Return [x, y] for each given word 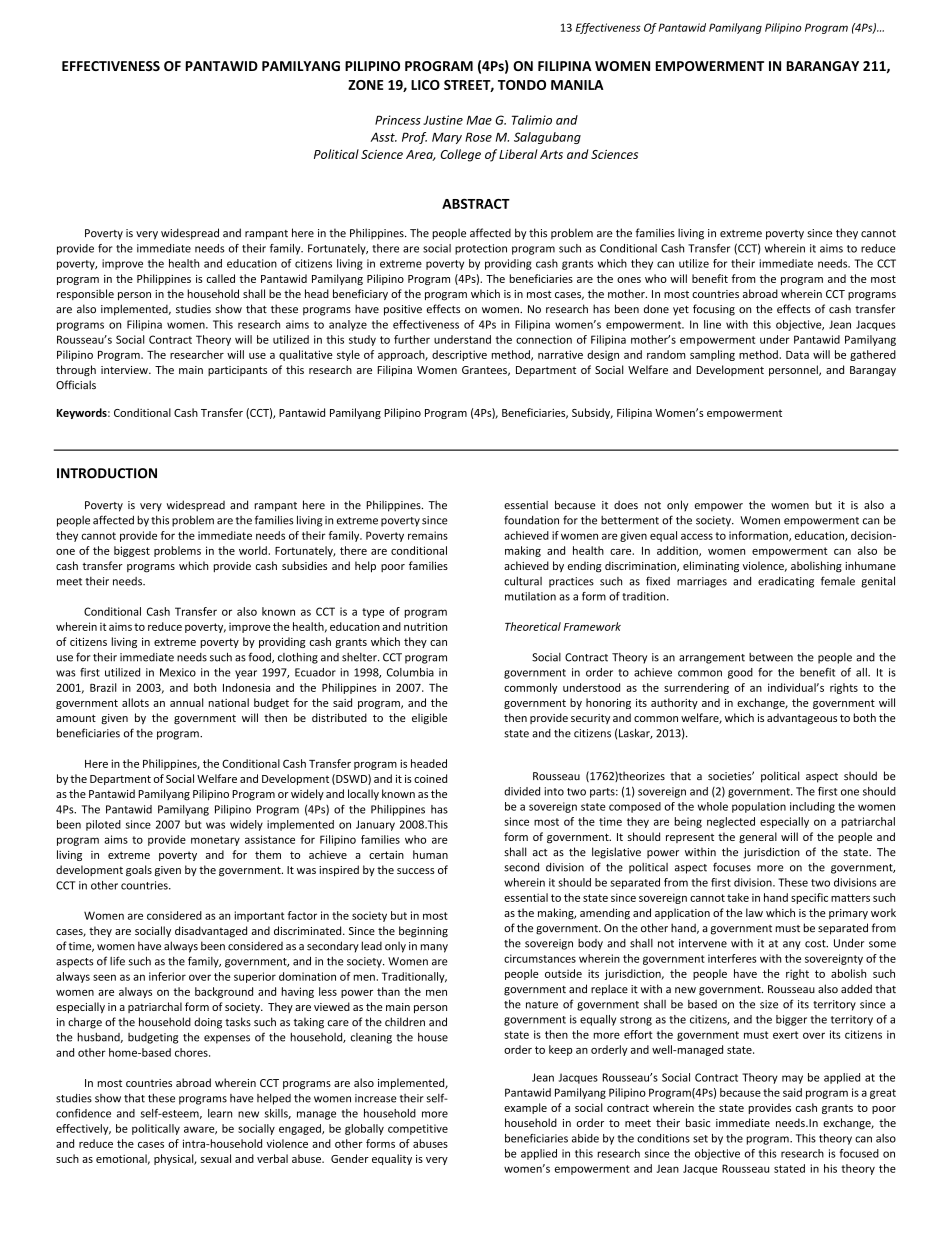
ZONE [365, 85]
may [792, 1079]
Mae [479, 120]
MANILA [577, 85]
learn [220, 1113]
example [525, 1108]
